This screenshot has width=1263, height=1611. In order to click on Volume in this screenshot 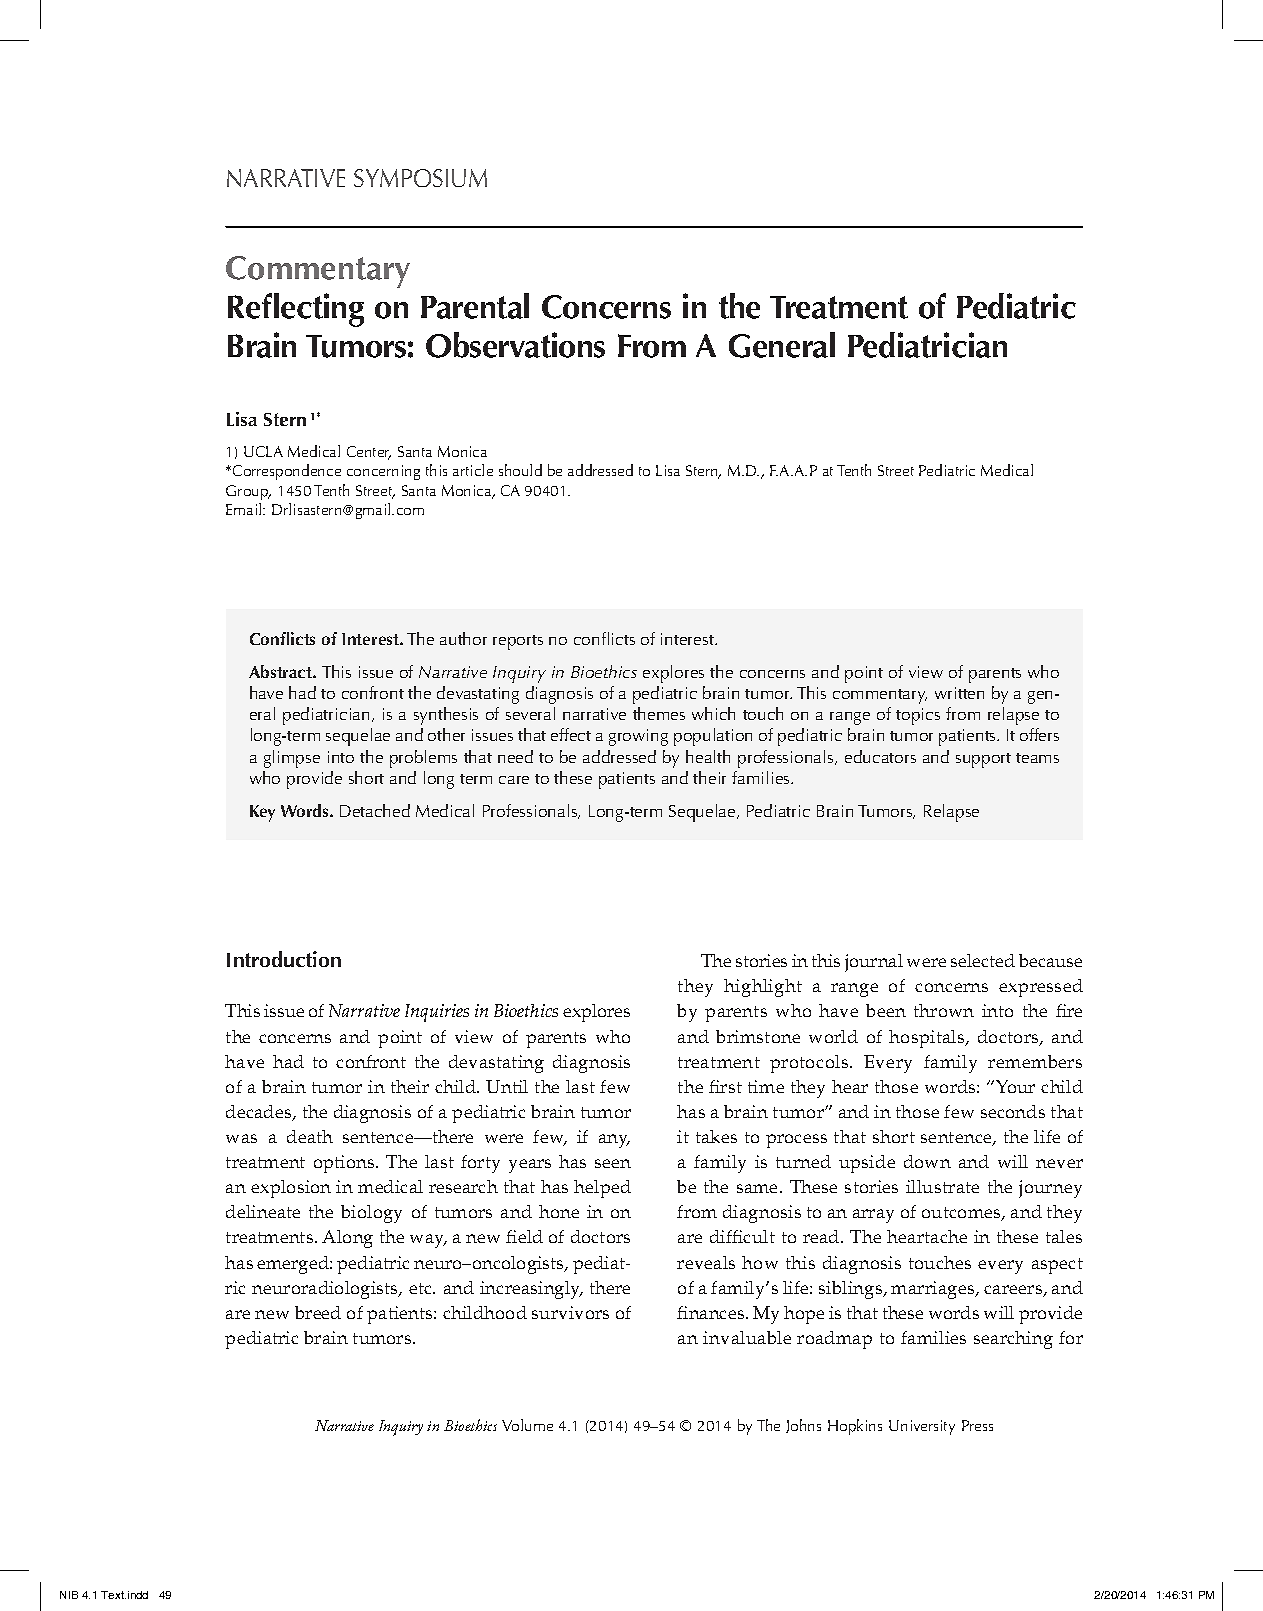, I will do `click(527, 1425)`.
